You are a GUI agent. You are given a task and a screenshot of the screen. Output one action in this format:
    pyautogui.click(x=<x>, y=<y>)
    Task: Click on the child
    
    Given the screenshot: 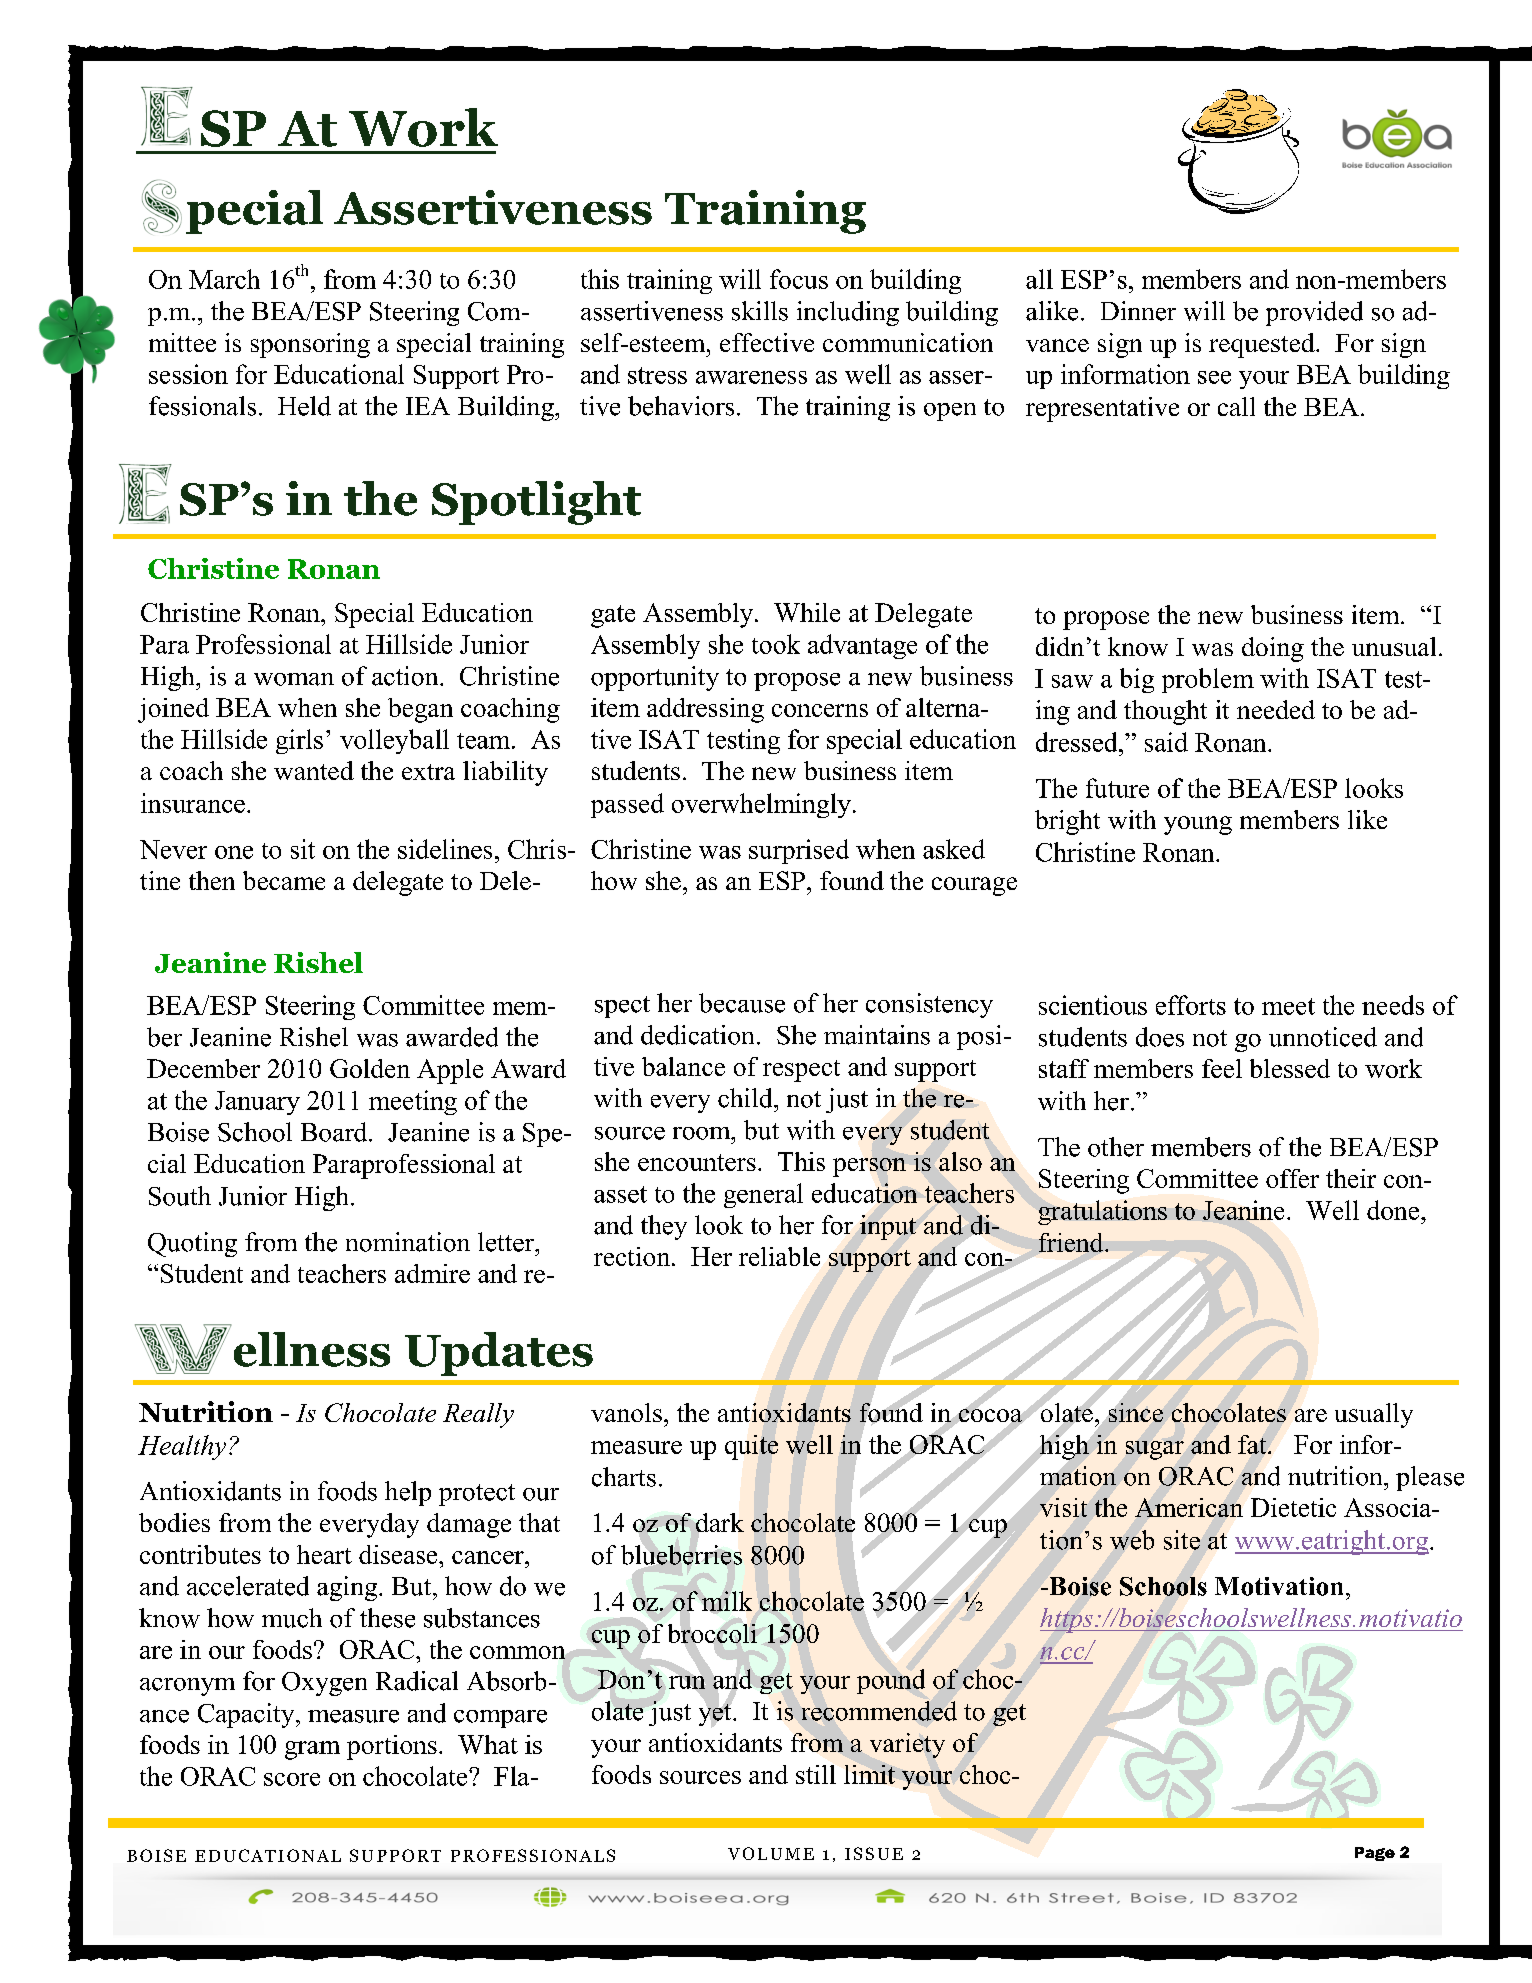 What is the action you would take?
    pyautogui.click(x=746, y=1098)
